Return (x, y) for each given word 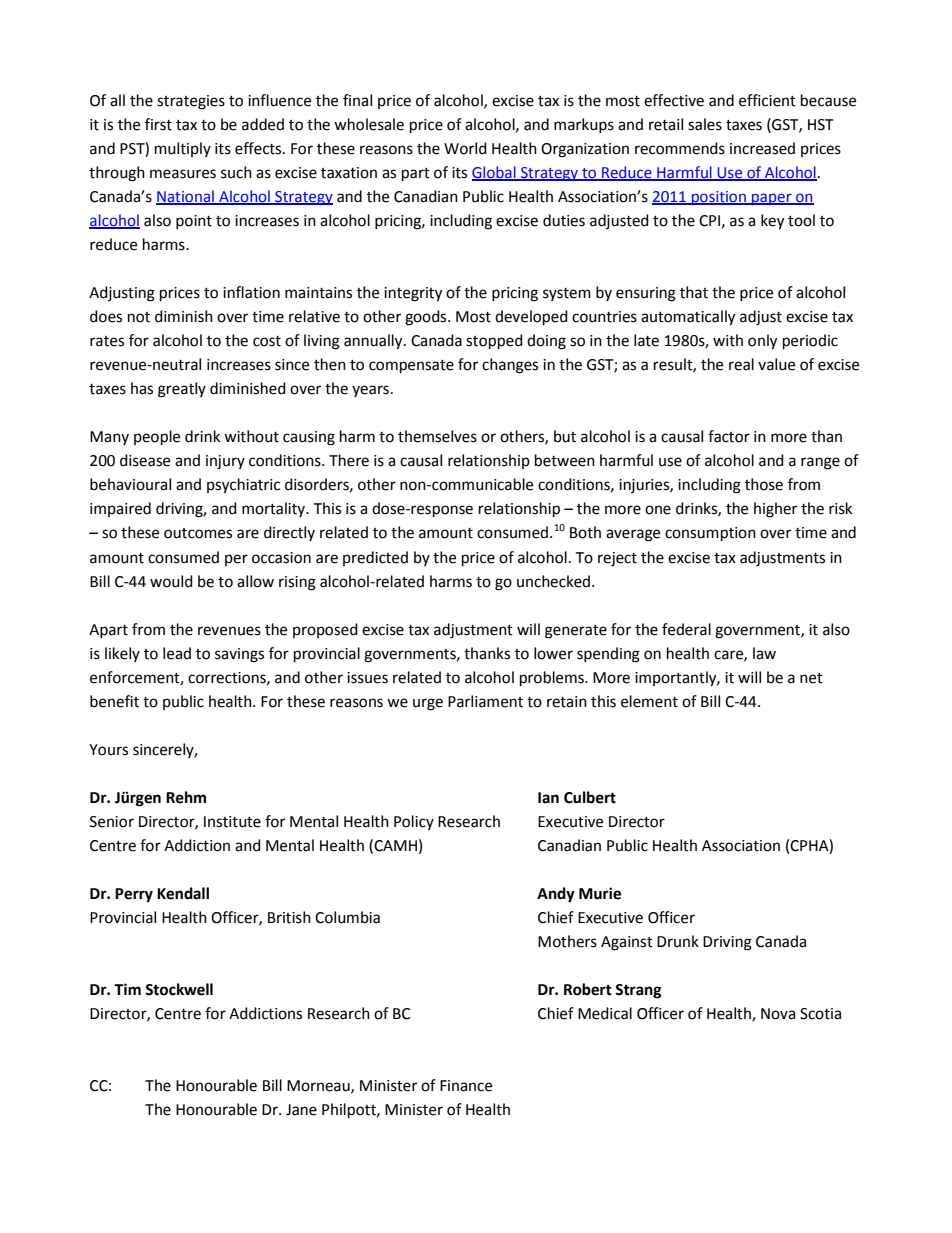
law (764, 653)
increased (762, 148)
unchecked (555, 581)
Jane (301, 1110)
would (171, 581)
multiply (183, 149)
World (465, 148)
